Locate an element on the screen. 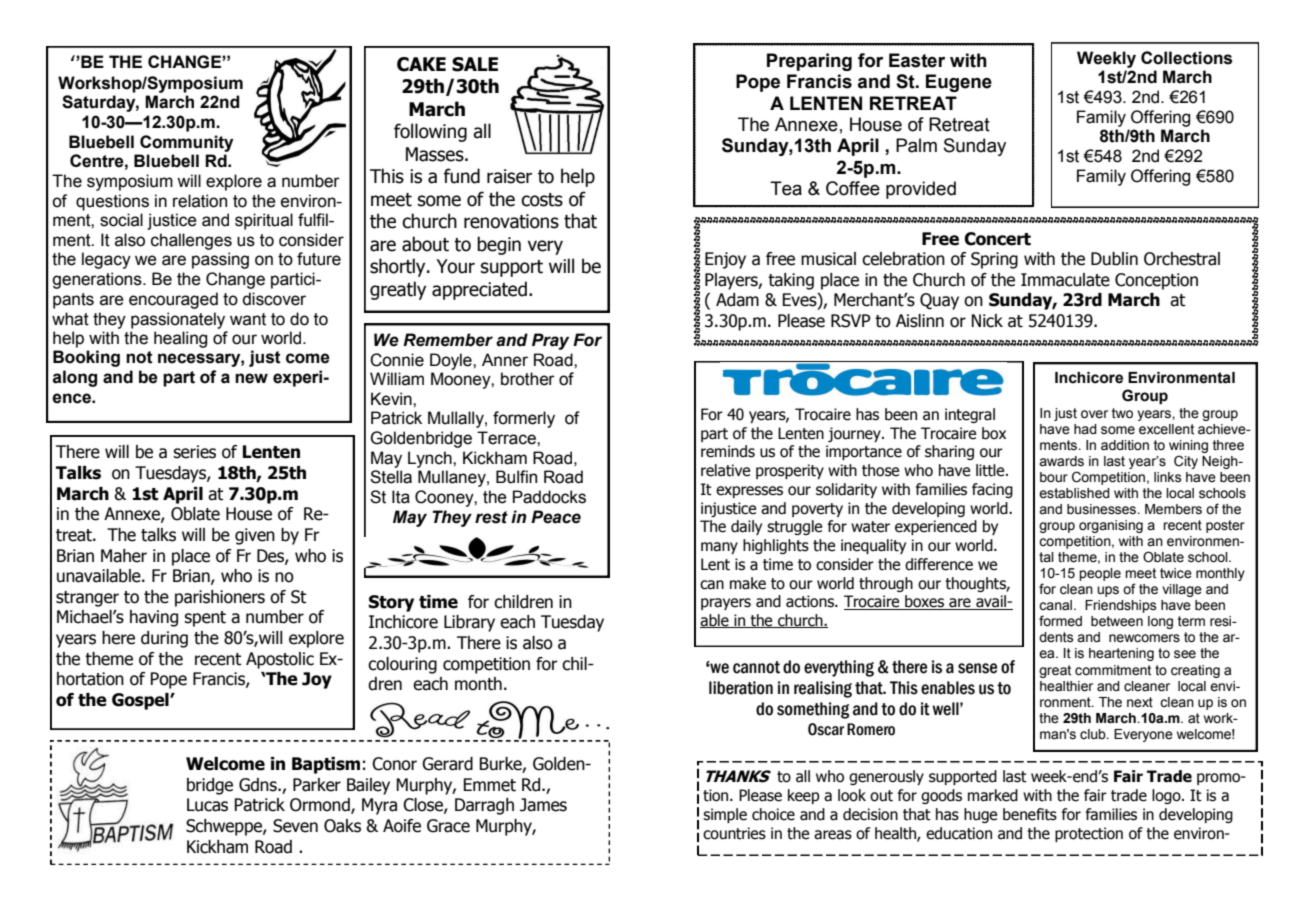  Eugene is located at coordinates (959, 83).
